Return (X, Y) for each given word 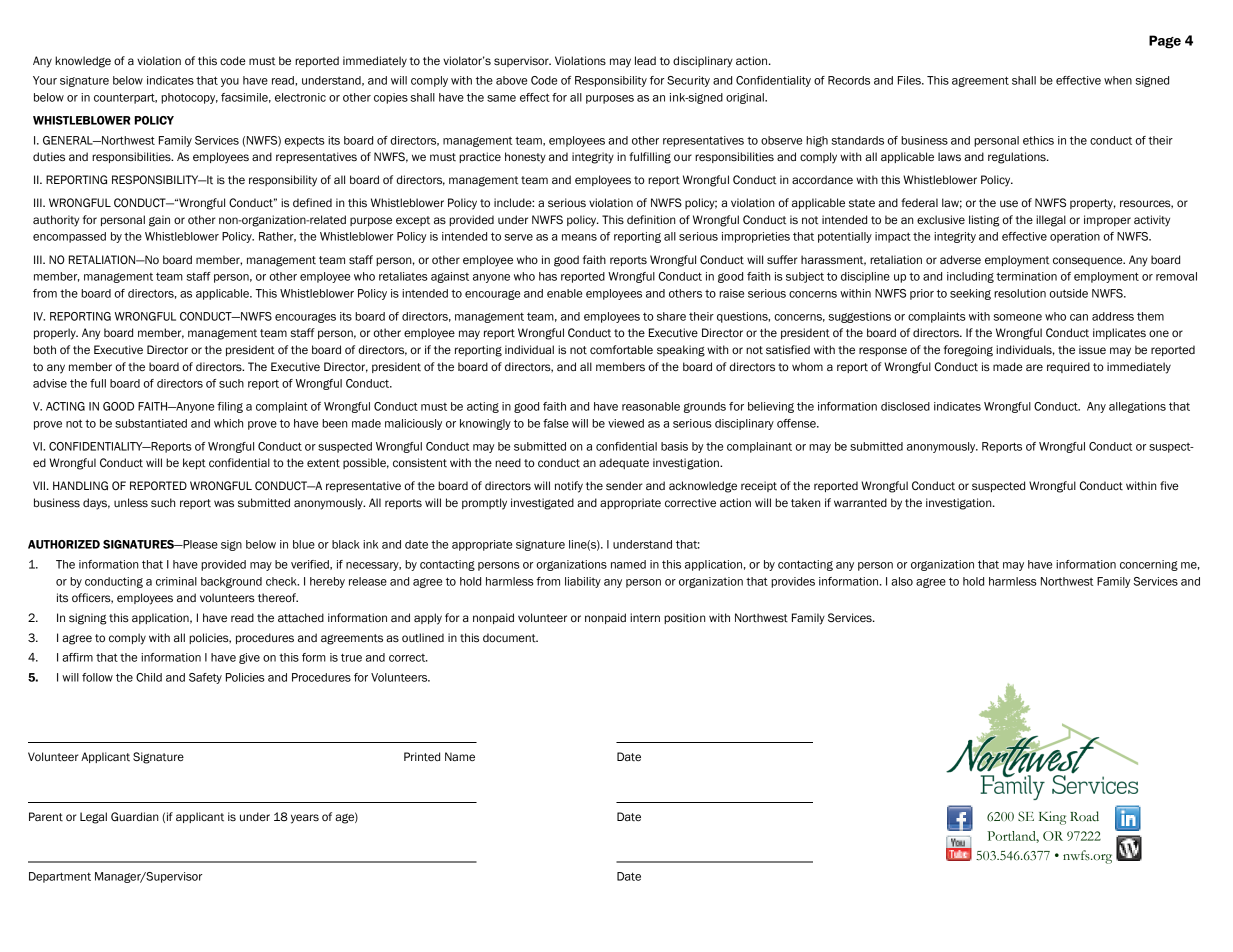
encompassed (69, 237)
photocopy (189, 98)
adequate (624, 463)
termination (1026, 276)
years (305, 819)
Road (1084, 816)
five (1169, 485)
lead (645, 60)
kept (194, 463)
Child (149, 677)
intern (645, 618)
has (548, 276)
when (1118, 80)
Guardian (134, 816)
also (902, 581)
